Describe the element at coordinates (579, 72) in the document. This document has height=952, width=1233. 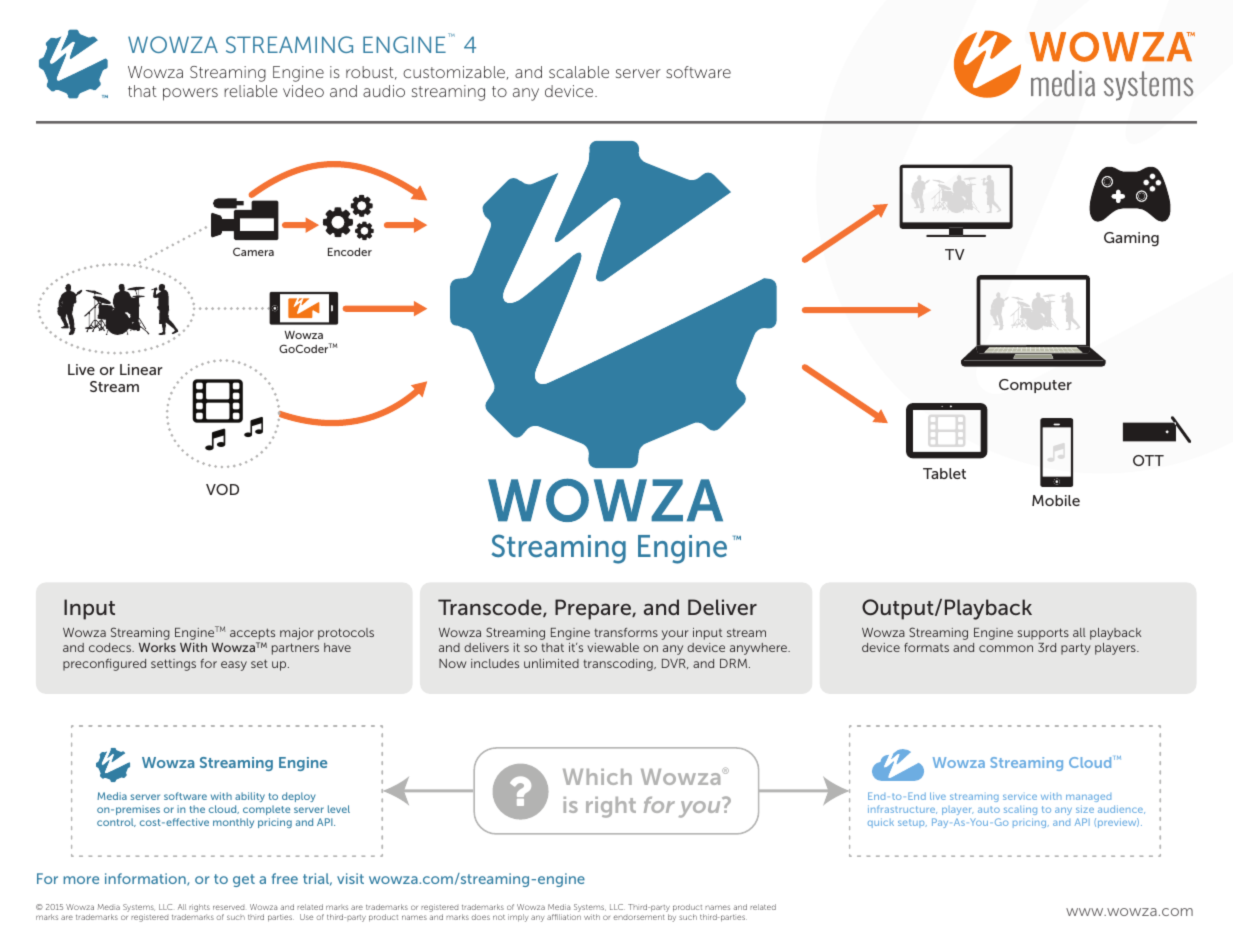
I see `scalable` at that location.
